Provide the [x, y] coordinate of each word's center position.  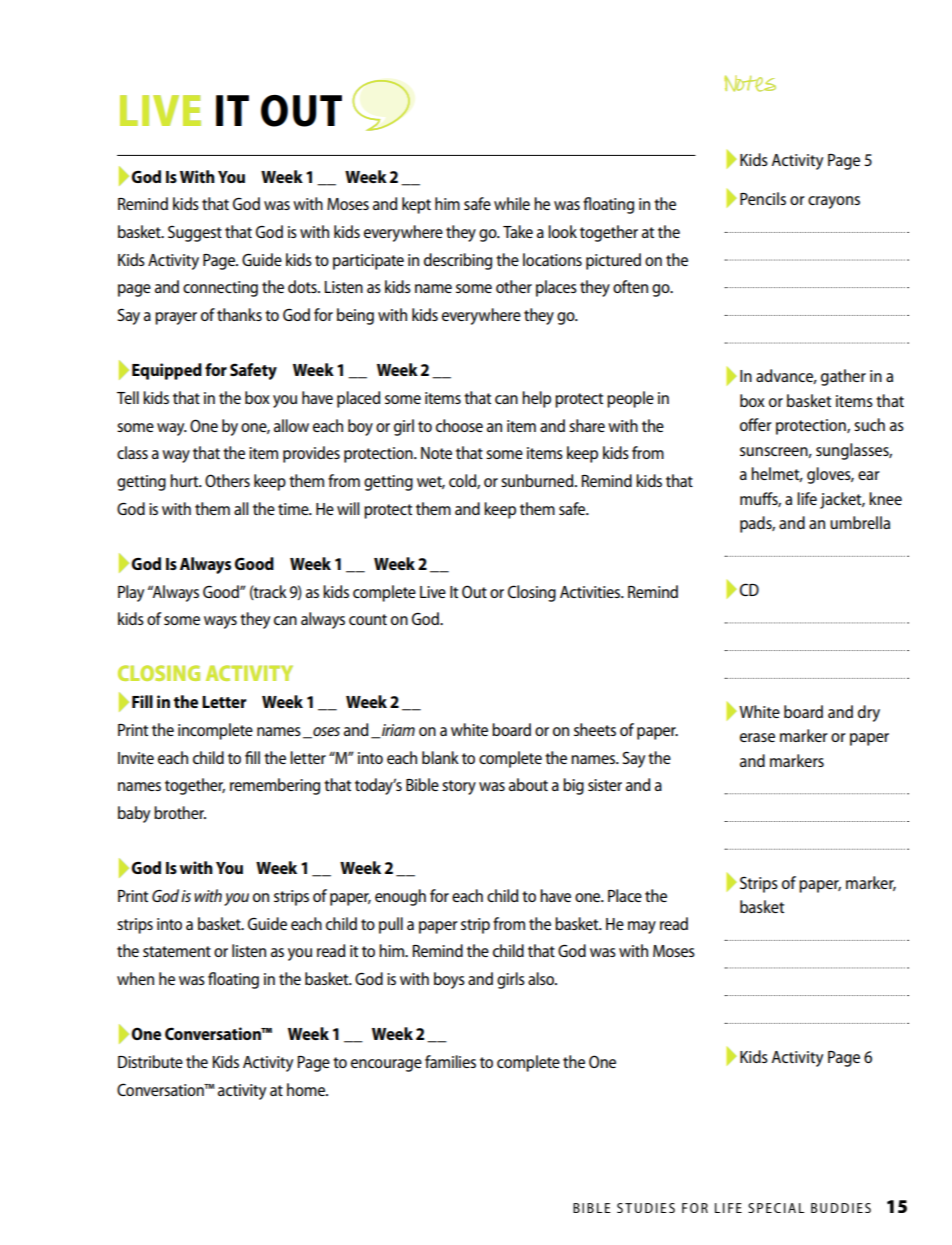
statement [177, 951]
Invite [136, 758]
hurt [185, 480]
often [630, 286]
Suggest [195, 233]
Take [518, 231]
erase [757, 737]
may [642, 927]
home [307, 1089]
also [542, 978]
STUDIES [646, 1208]
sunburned [538, 480]
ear [869, 475]
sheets [595, 729]
